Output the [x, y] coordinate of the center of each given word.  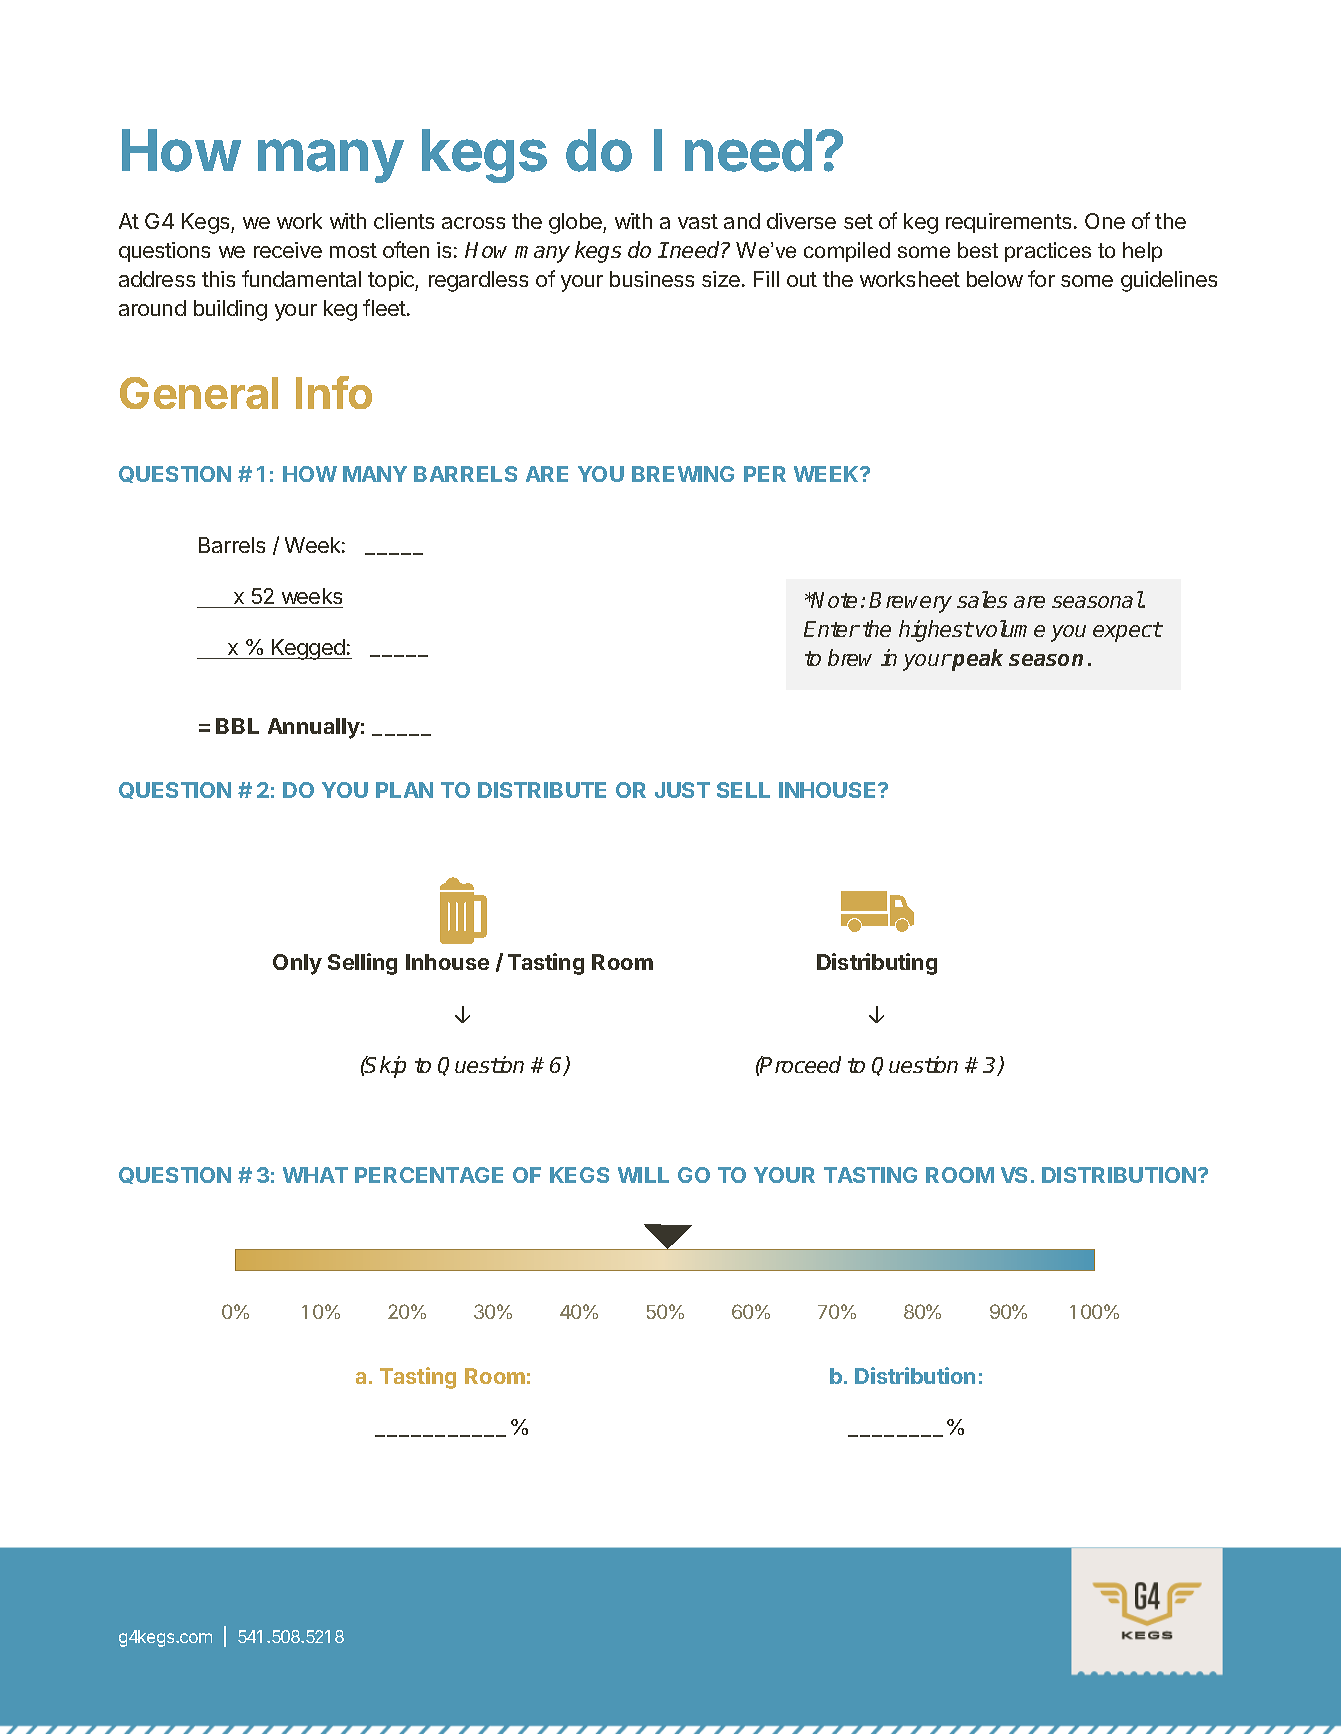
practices [1048, 252]
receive [288, 250]
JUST [682, 790]
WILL [643, 1175]
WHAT [315, 1175]
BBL [237, 726]
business [652, 279]
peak [977, 660]
